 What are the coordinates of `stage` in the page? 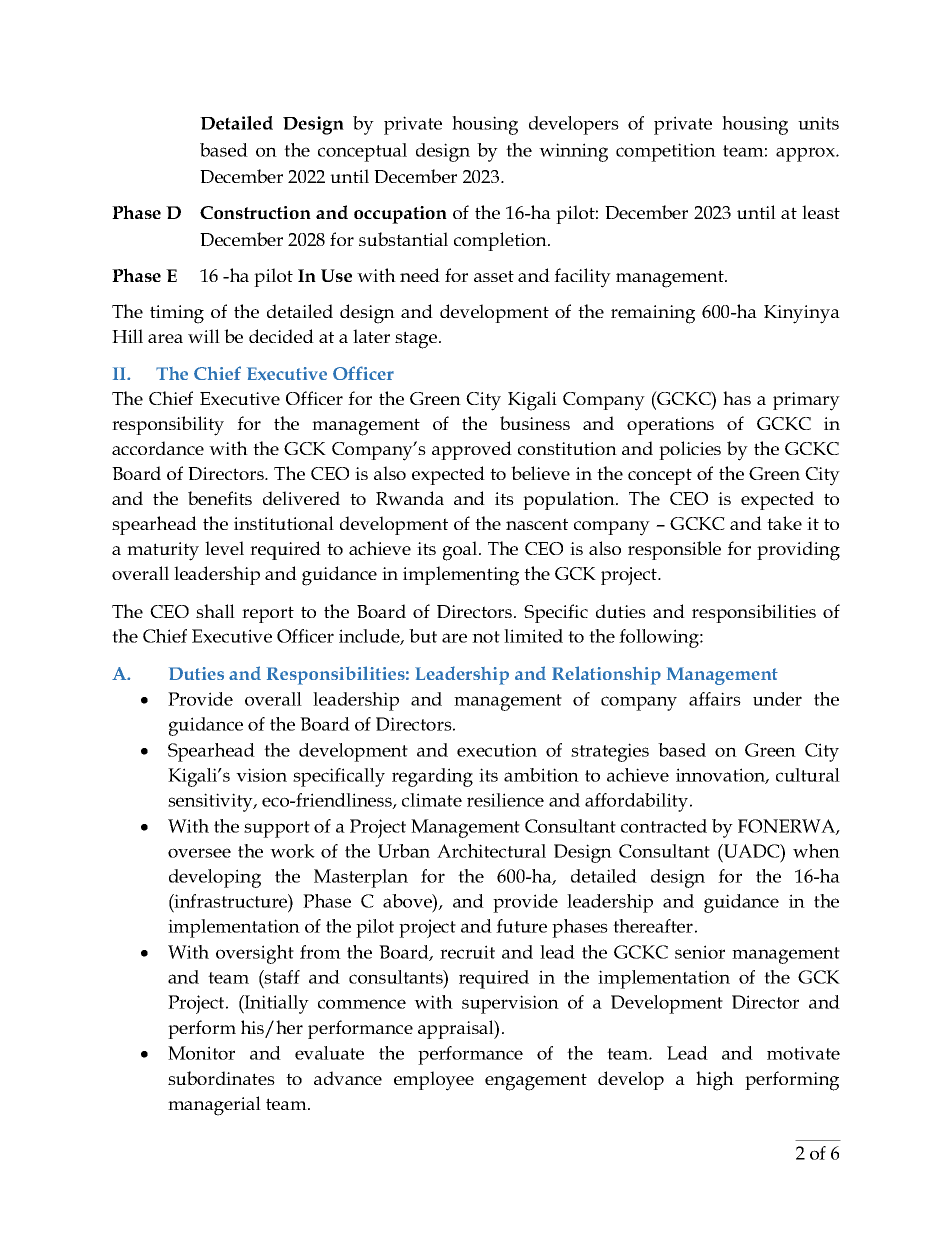 It's located at (417, 340).
